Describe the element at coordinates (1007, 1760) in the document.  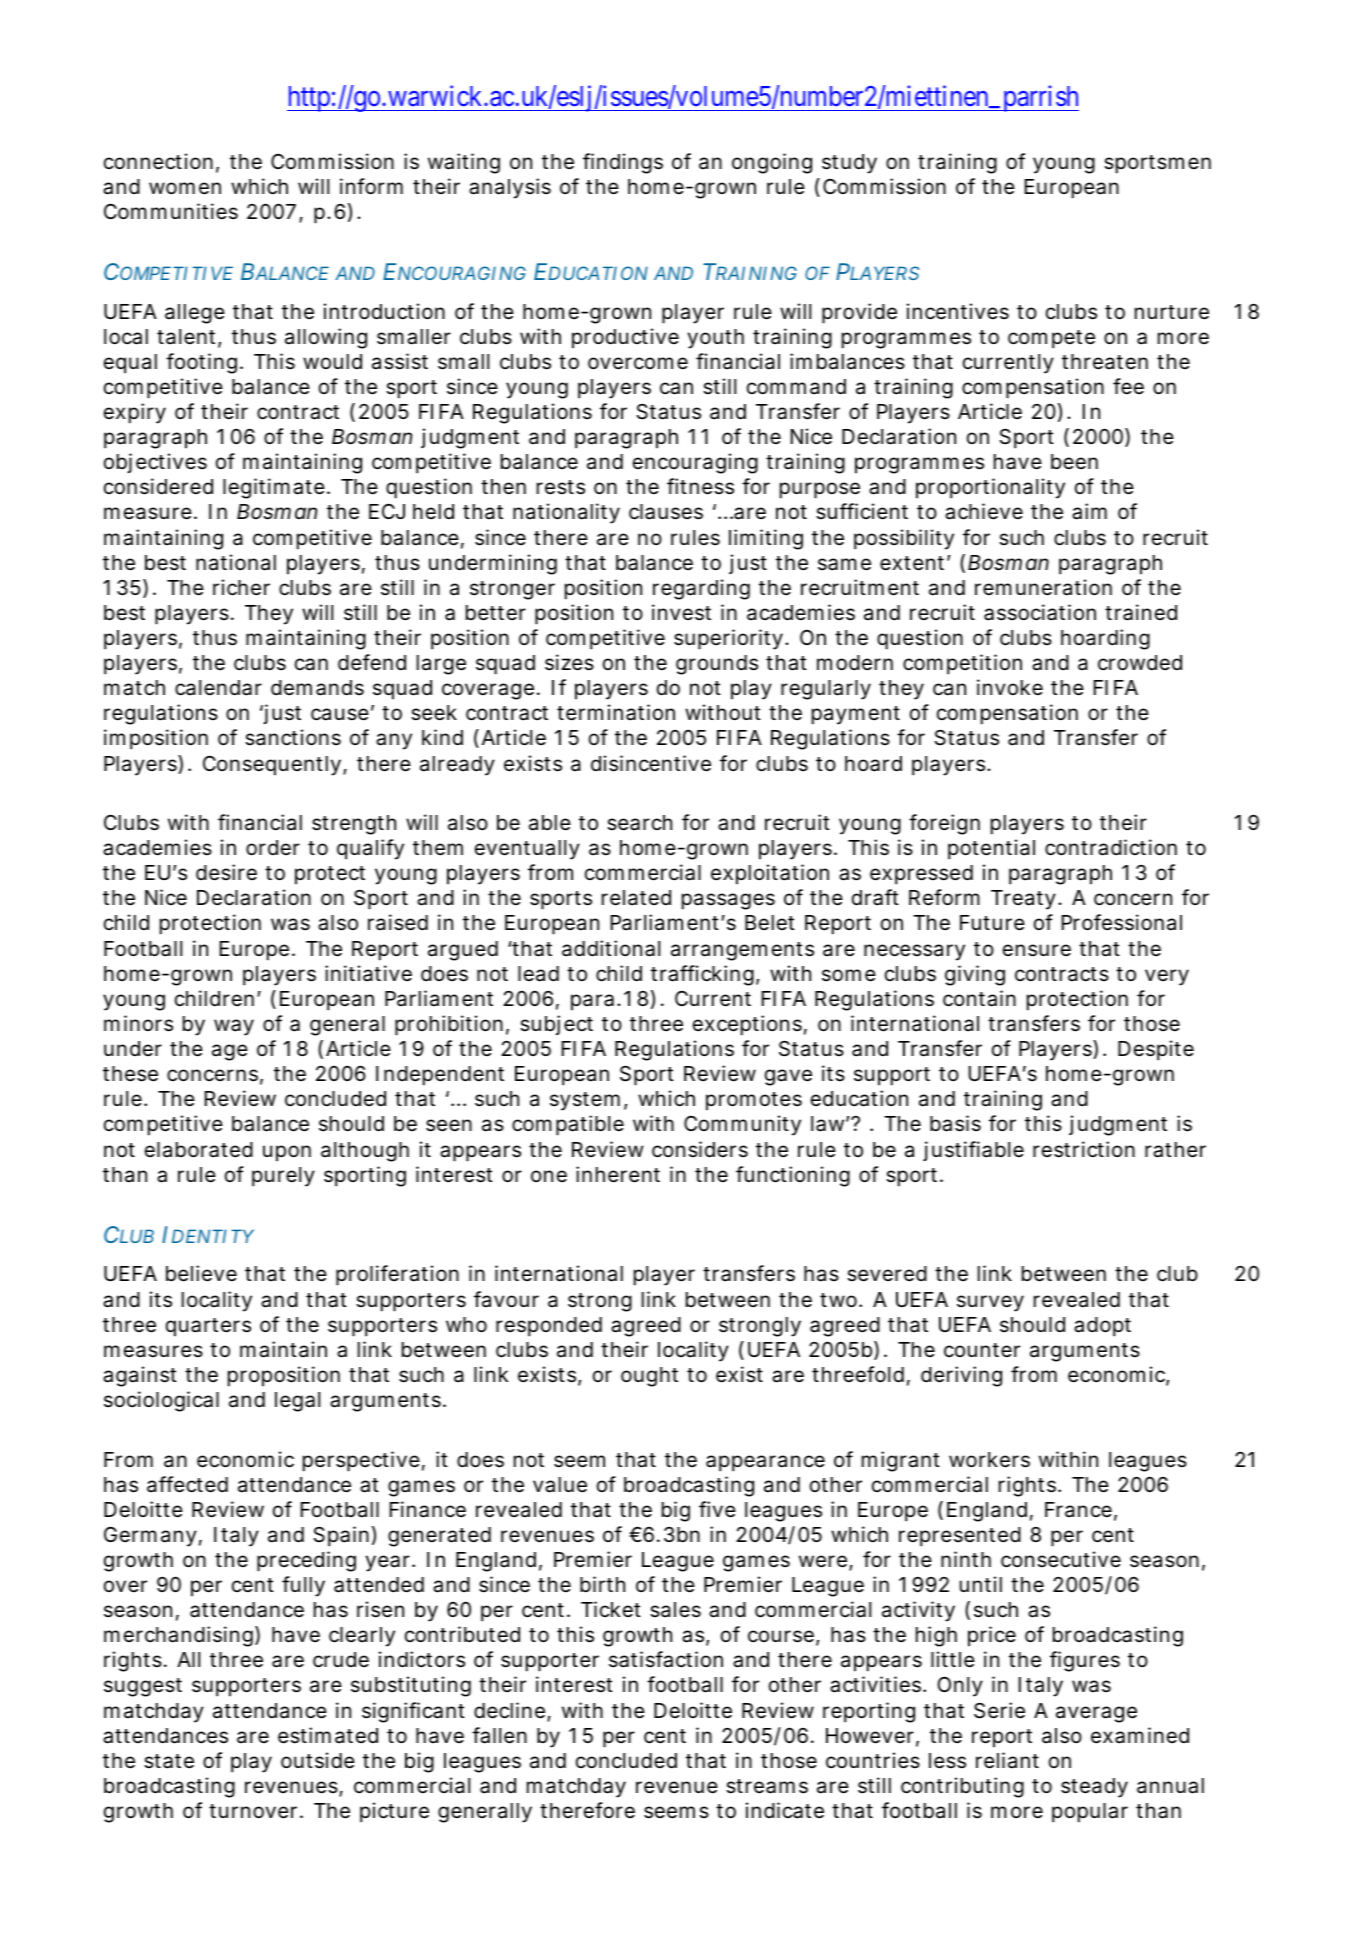
I see `reliant` at that location.
